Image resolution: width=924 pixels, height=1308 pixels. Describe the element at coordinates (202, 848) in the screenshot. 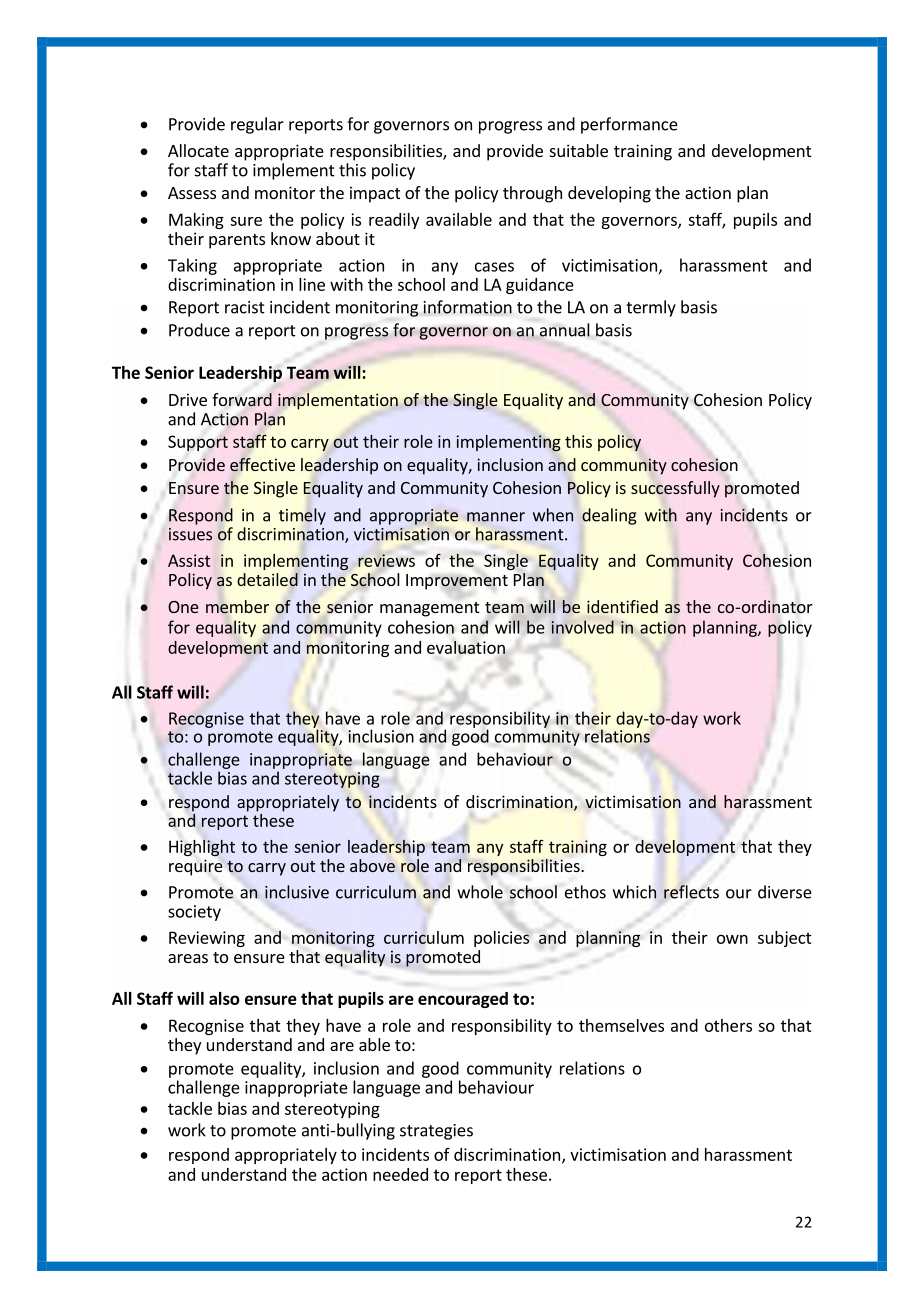

I see `Highlight` at that location.
